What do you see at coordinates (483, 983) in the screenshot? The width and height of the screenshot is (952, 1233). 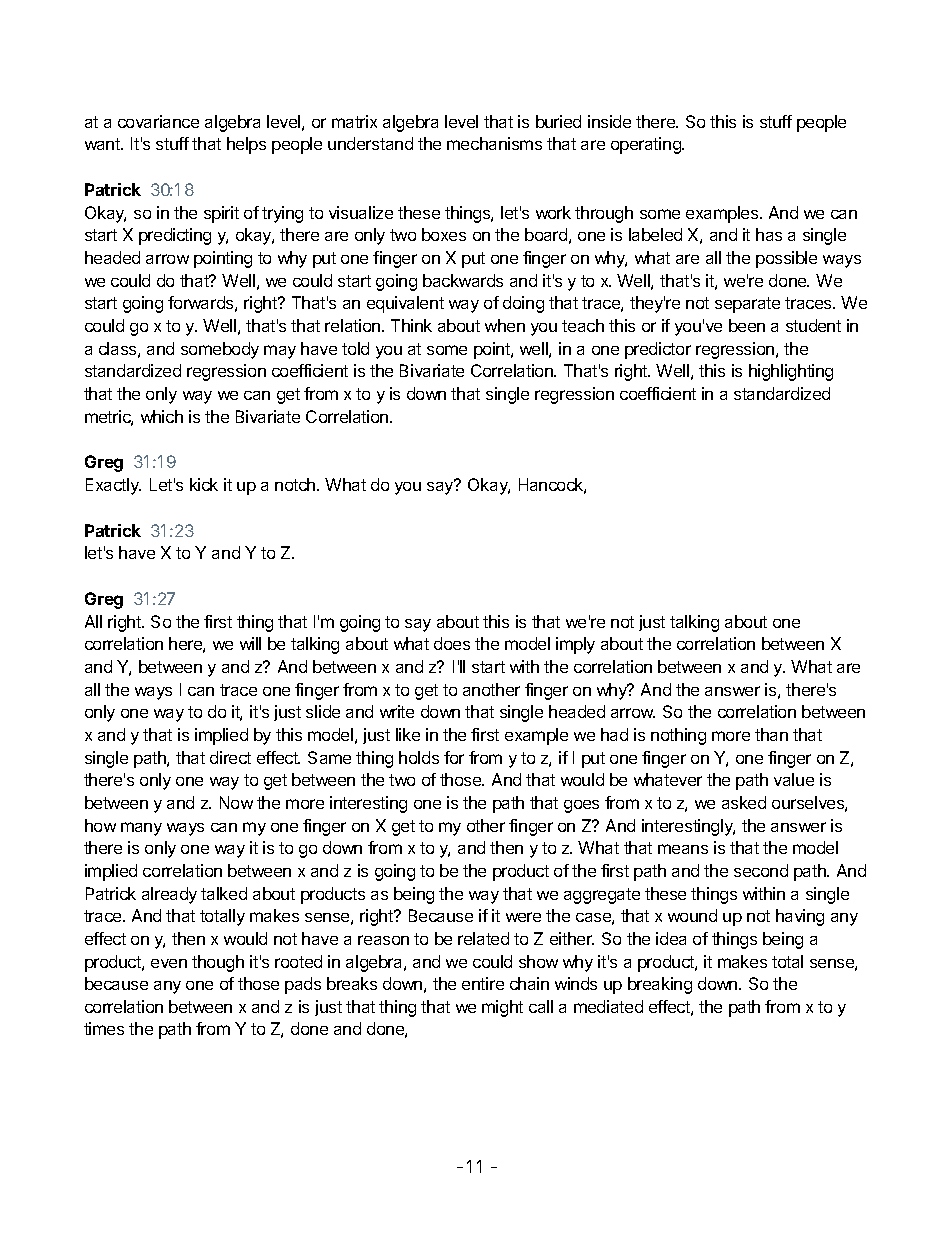 I see `entire` at bounding box center [483, 983].
